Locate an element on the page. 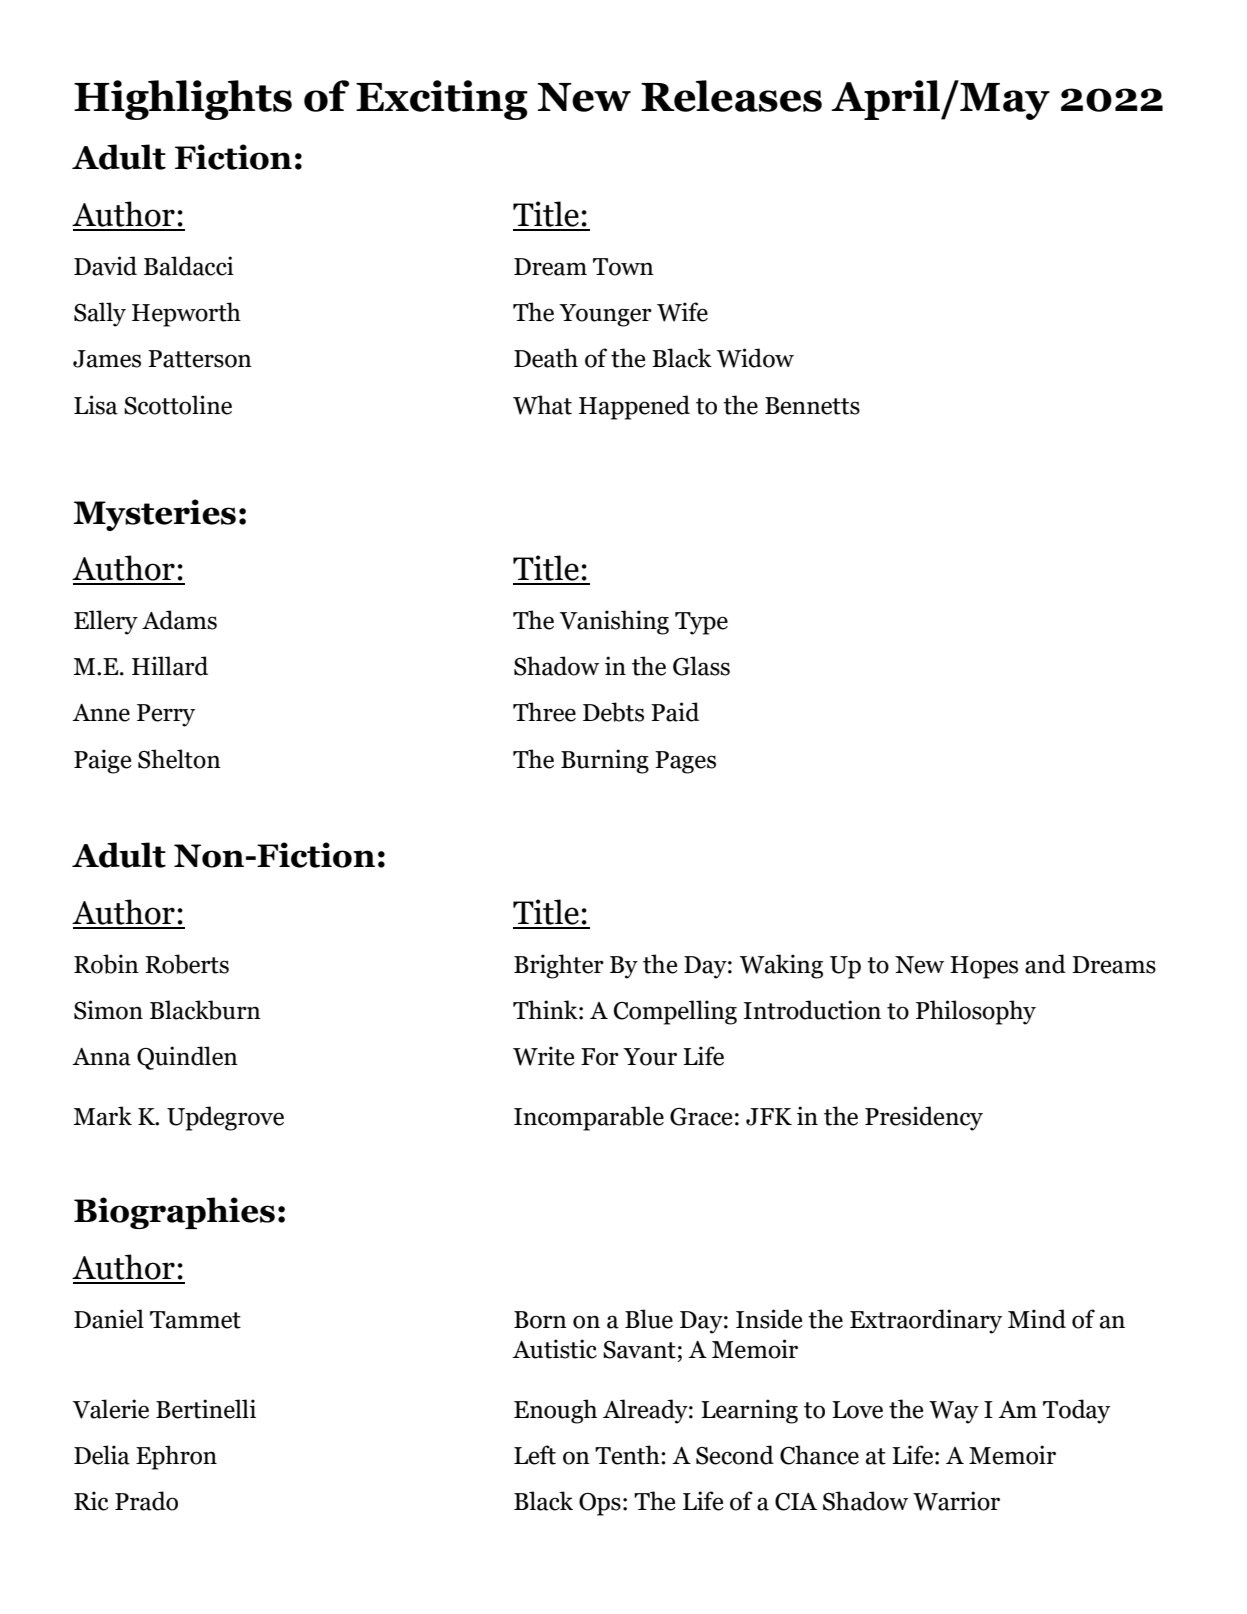 This page has width=1247, height=1614. Tenth is located at coordinates (628, 1455).
